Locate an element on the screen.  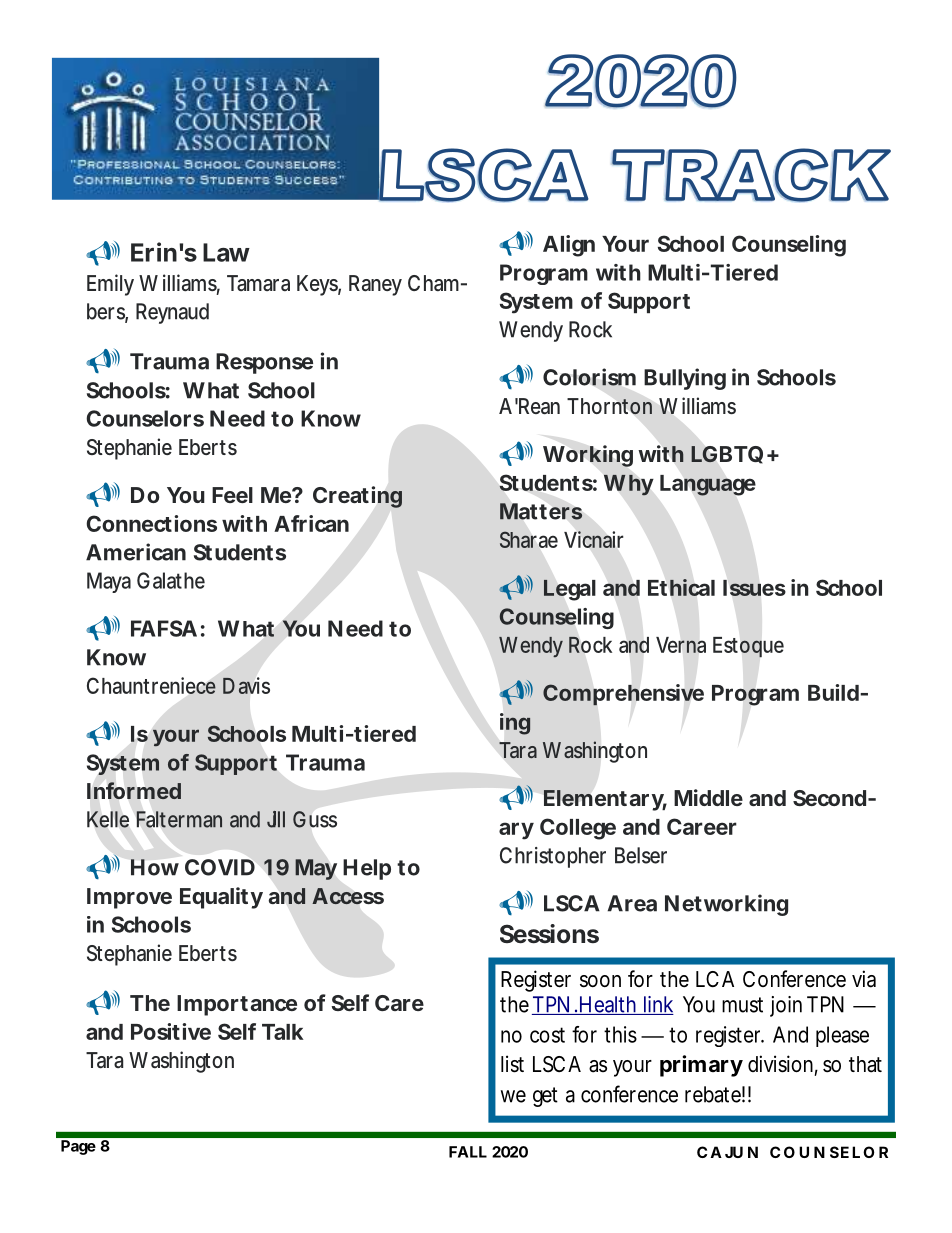
Connections is located at coordinates (151, 523).
